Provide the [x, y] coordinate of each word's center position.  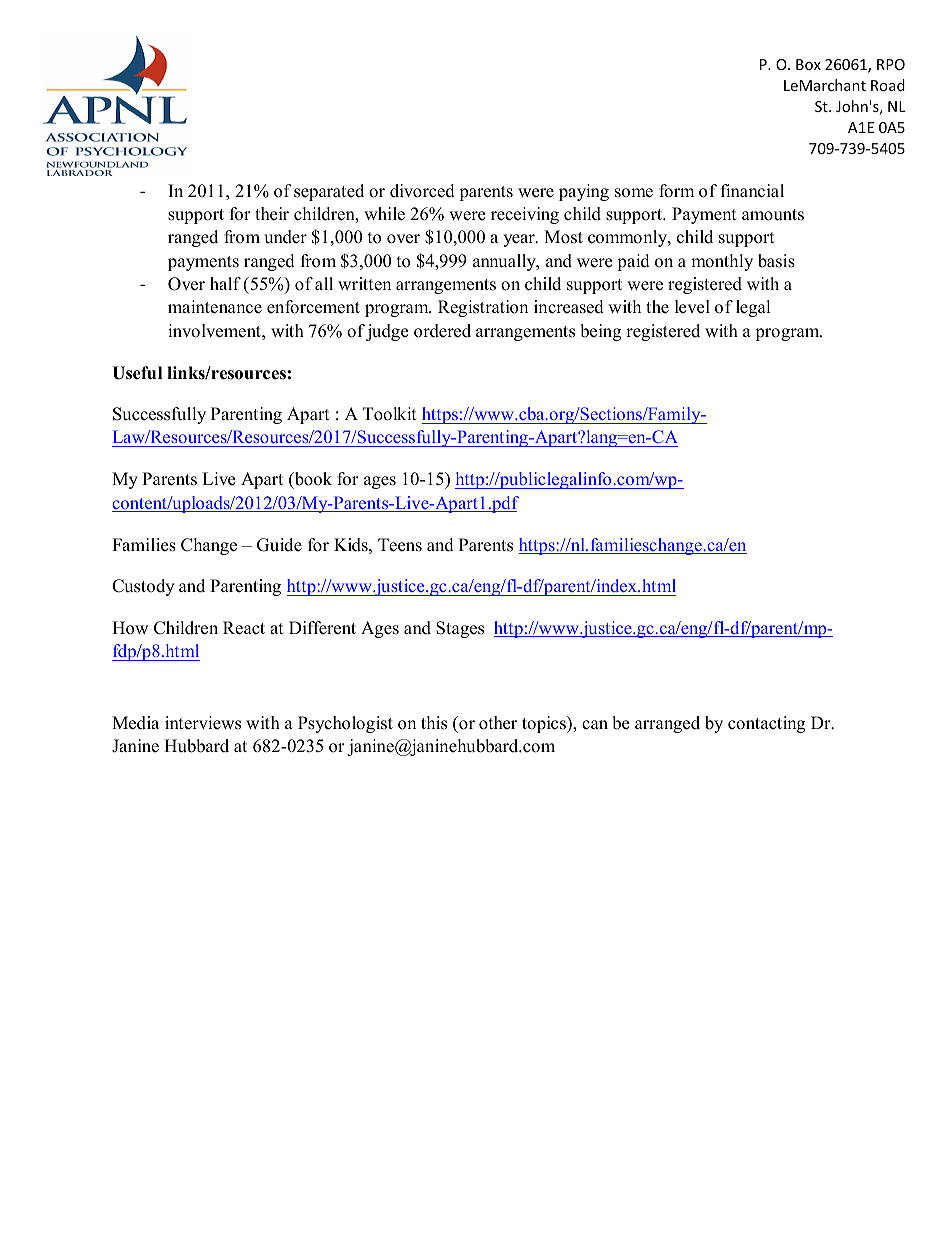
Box [808, 64]
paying [584, 192]
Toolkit [390, 414]
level [692, 307]
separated [329, 192]
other [498, 723]
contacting [766, 724]
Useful [137, 373]
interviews [203, 723]
